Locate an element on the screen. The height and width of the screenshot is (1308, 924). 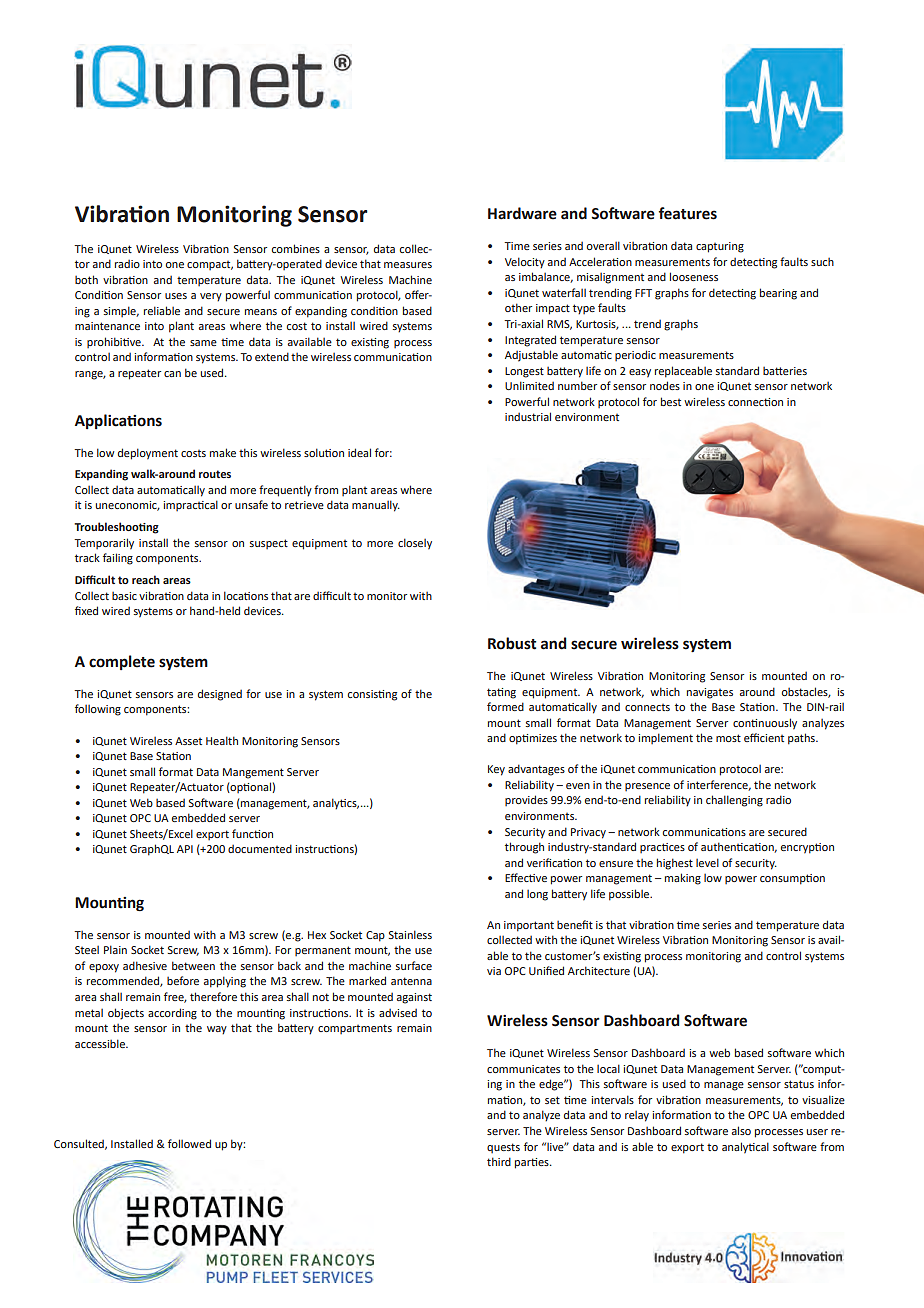
designed is located at coordinates (220, 695).
